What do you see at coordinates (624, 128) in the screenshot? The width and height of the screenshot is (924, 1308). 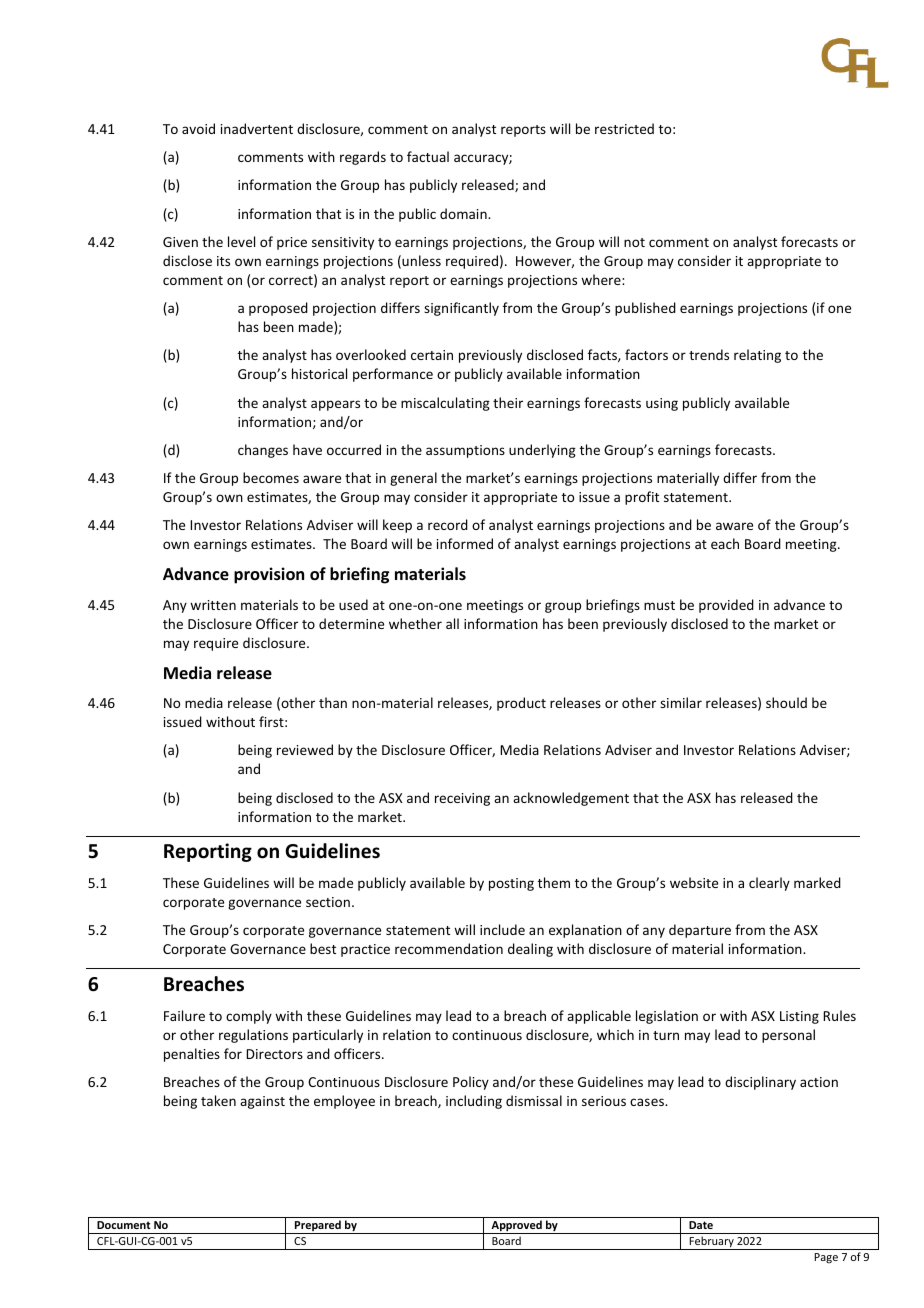 I see `restricted` at bounding box center [624, 128].
